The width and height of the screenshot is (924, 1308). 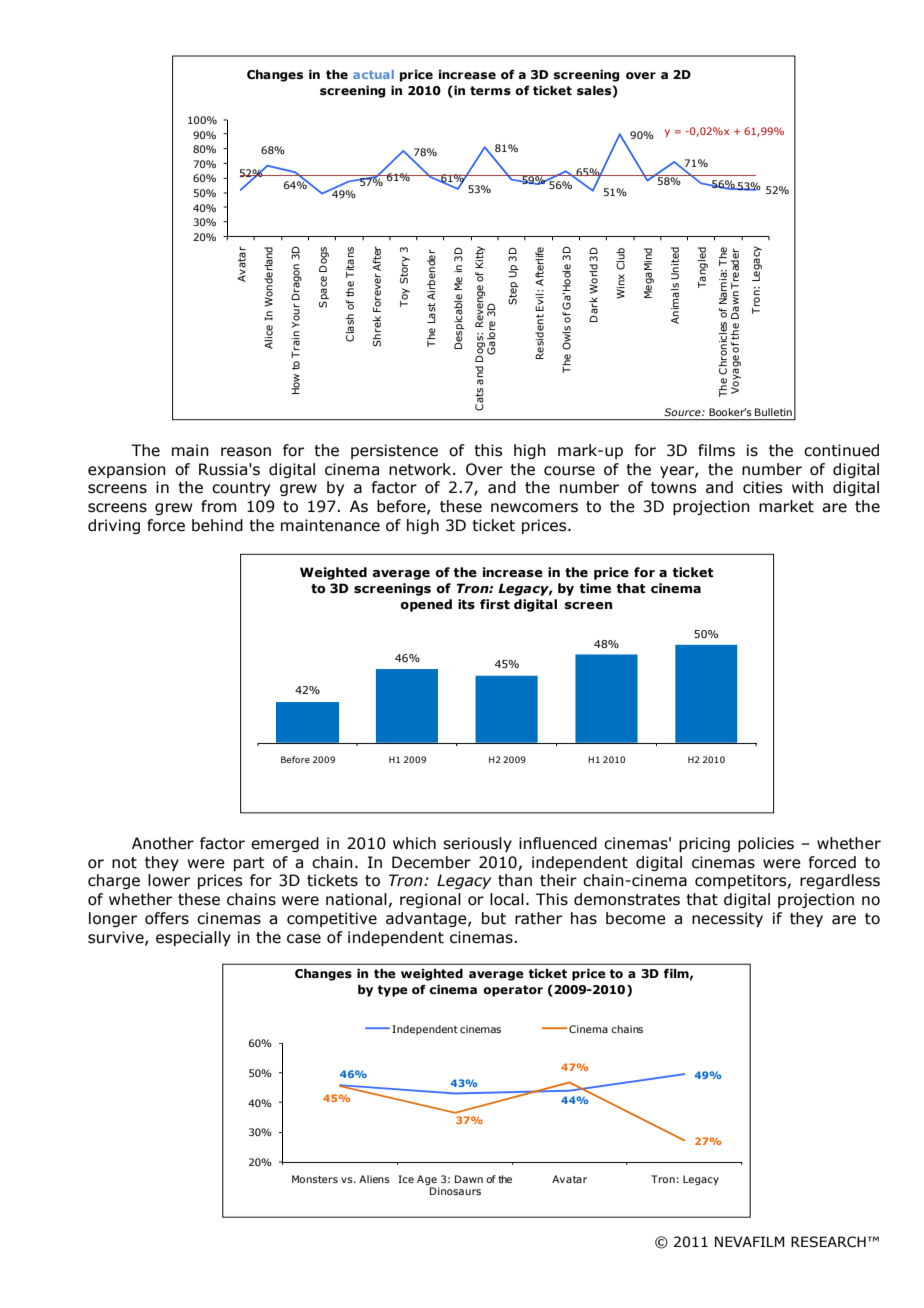 I want to click on policies, so click(x=766, y=844).
